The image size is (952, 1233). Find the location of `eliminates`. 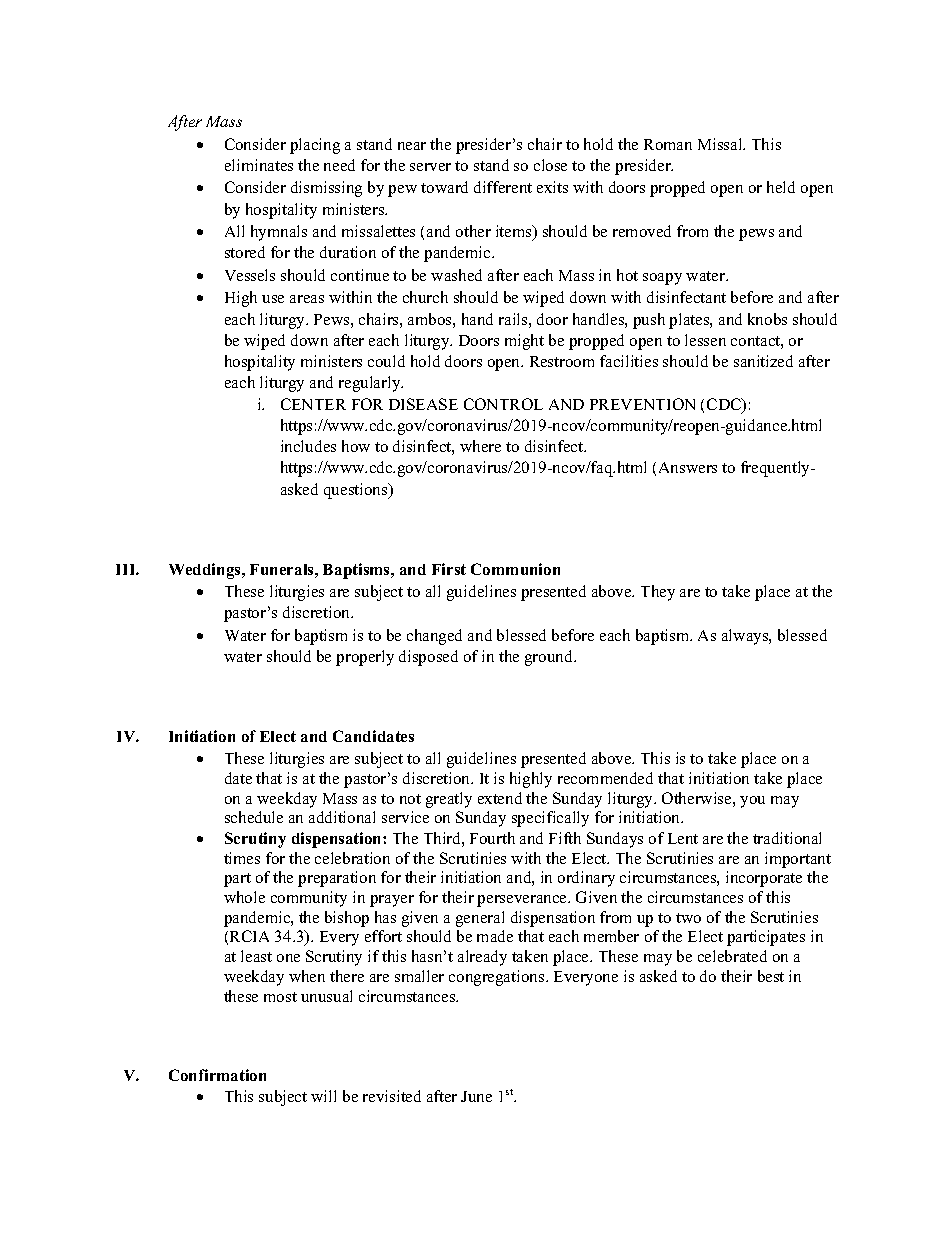

eliminates is located at coordinates (259, 165).
